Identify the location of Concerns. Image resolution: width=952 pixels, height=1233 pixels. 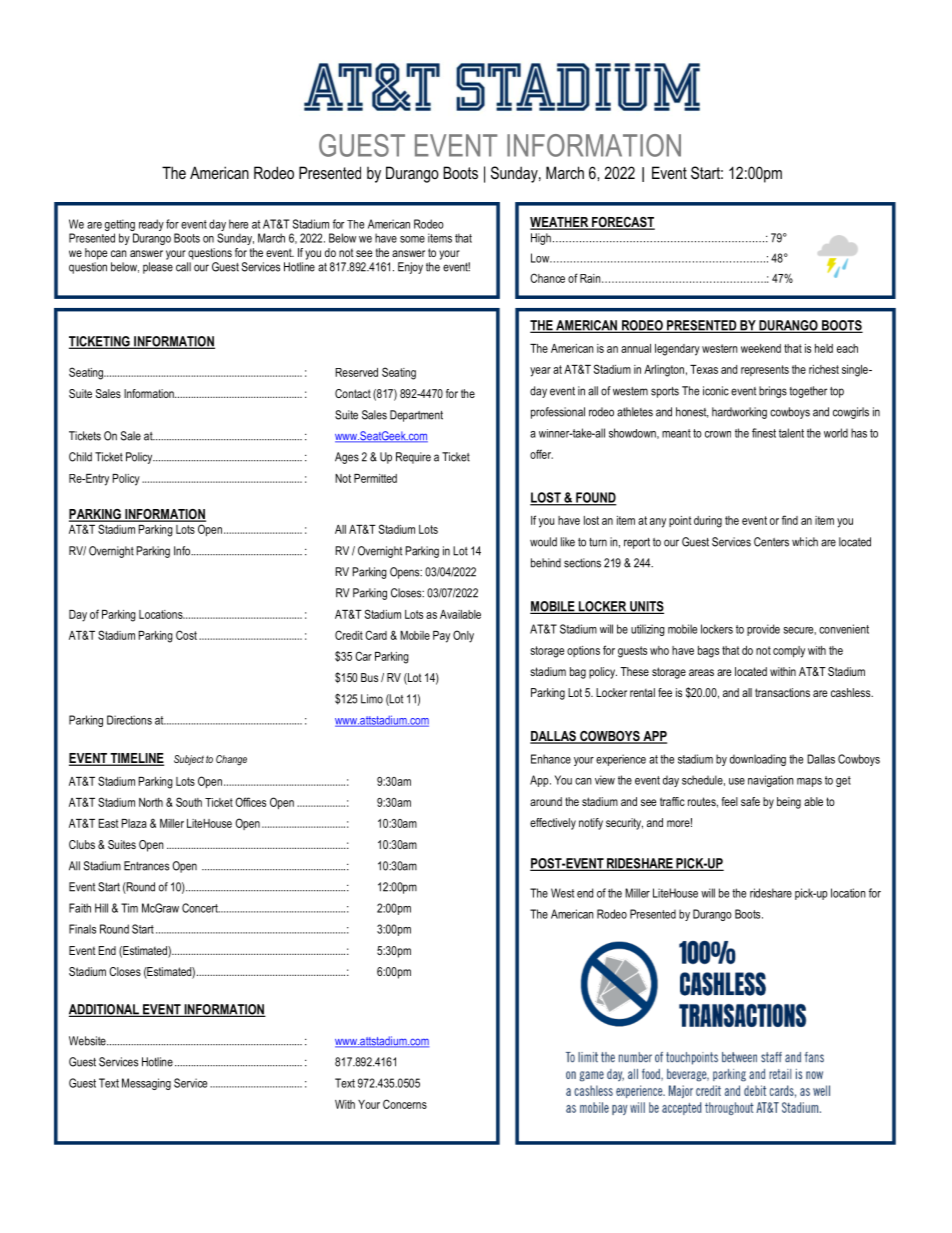
(405, 1104).
